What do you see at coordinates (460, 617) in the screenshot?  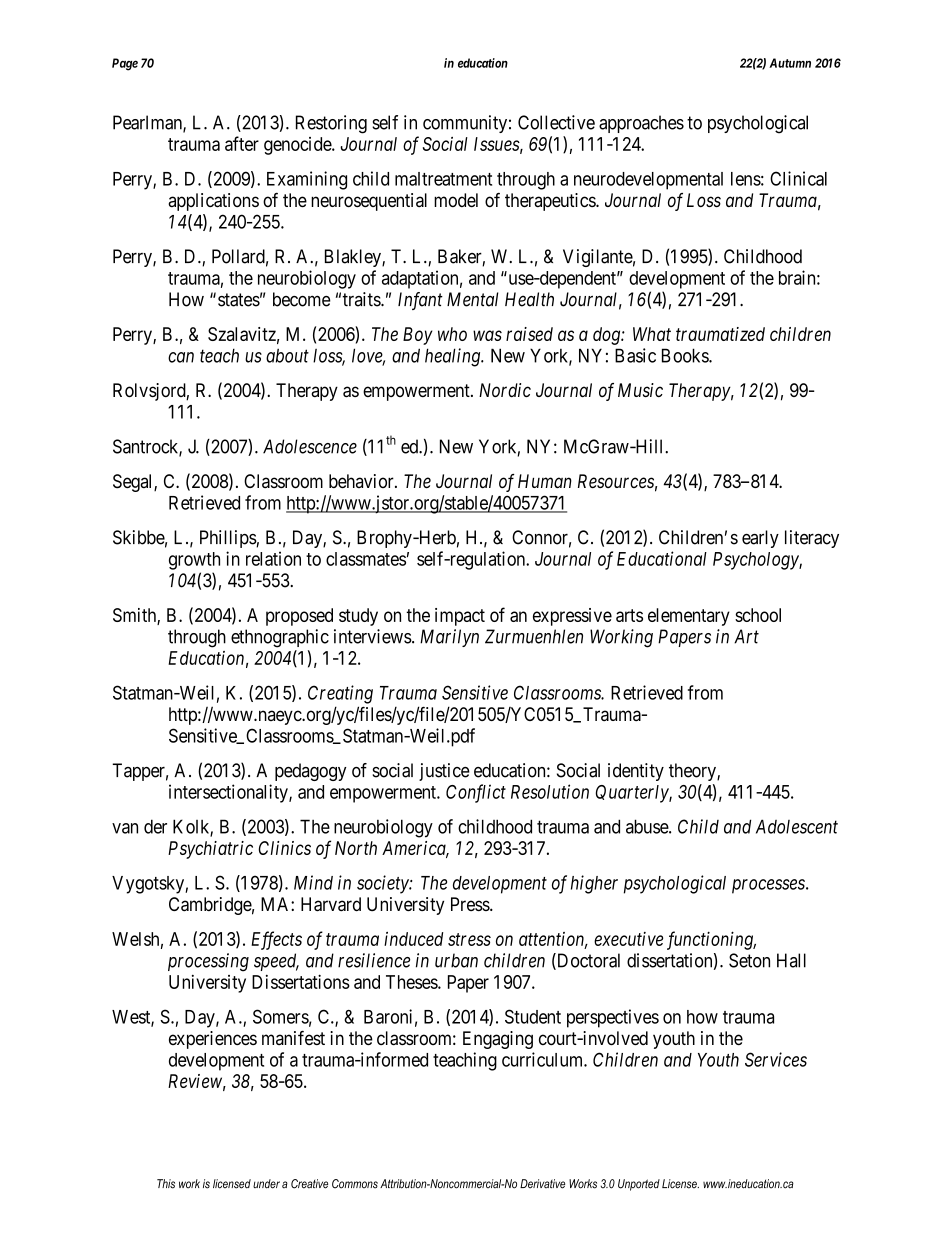 I see `impact` at bounding box center [460, 617].
